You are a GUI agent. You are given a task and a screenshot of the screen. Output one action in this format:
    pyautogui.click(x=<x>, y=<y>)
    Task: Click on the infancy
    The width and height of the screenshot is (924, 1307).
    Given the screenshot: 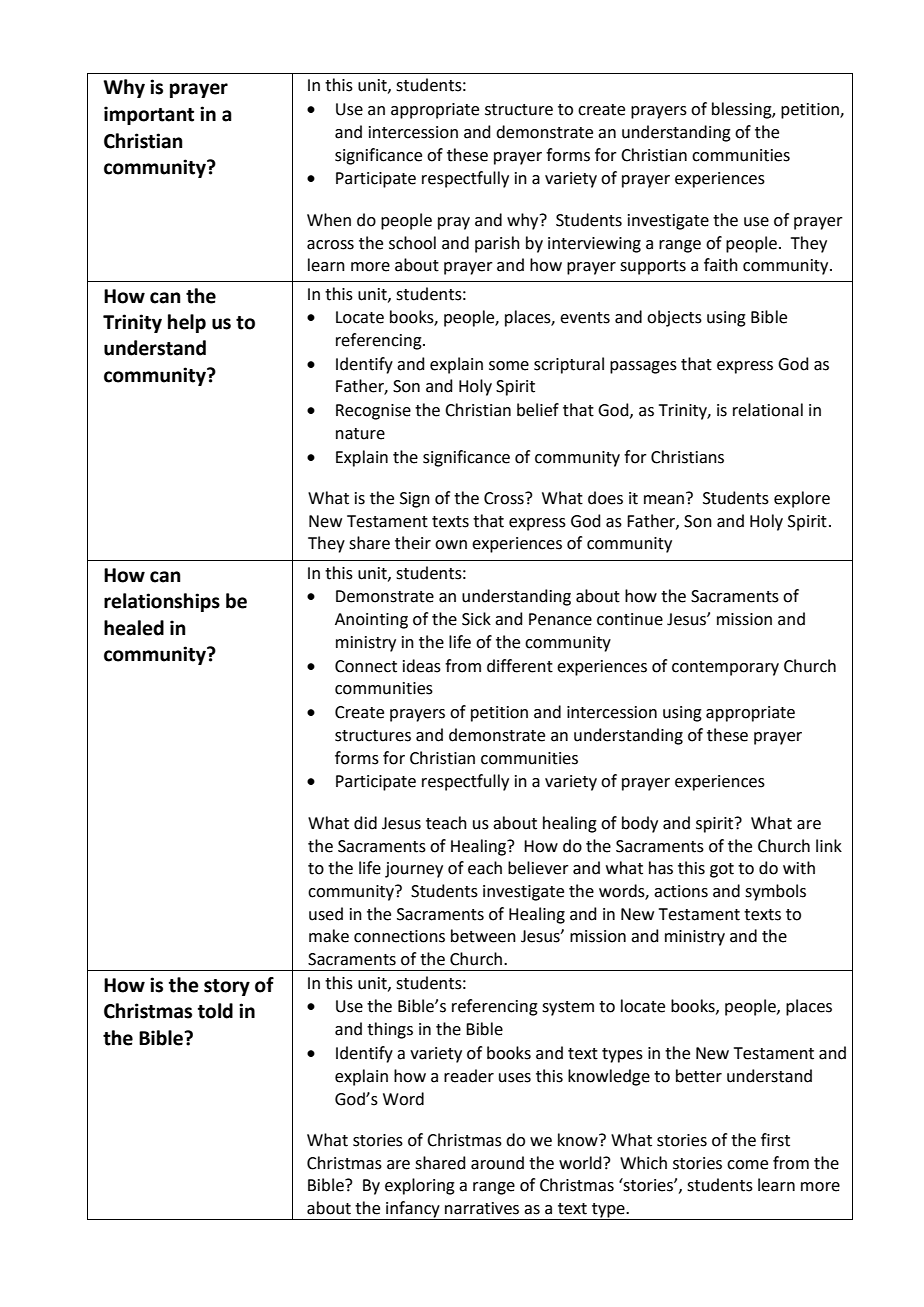 What is the action you would take?
    pyautogui.click(x=413, y=1210)
